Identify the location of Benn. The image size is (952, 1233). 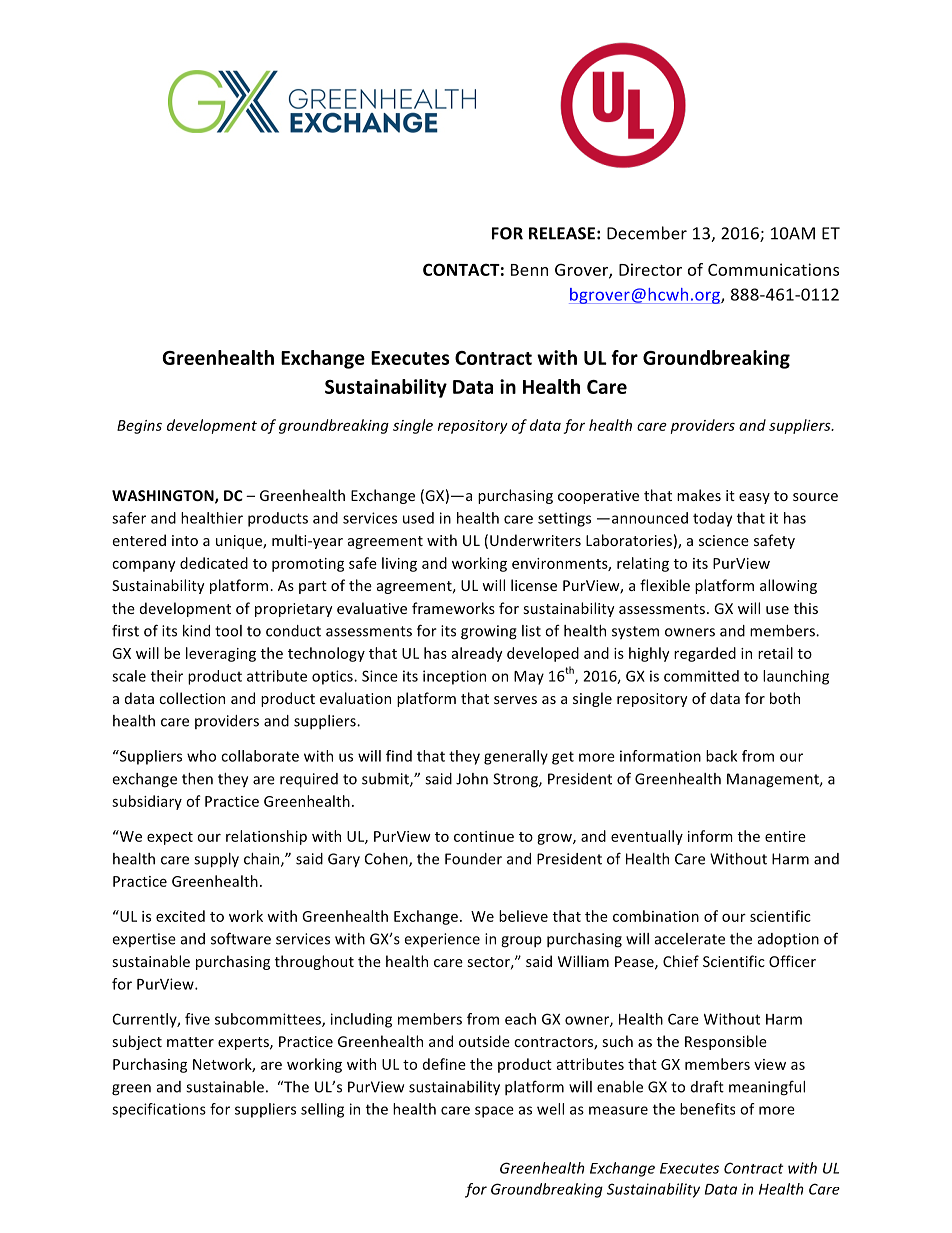
(529, 270).
